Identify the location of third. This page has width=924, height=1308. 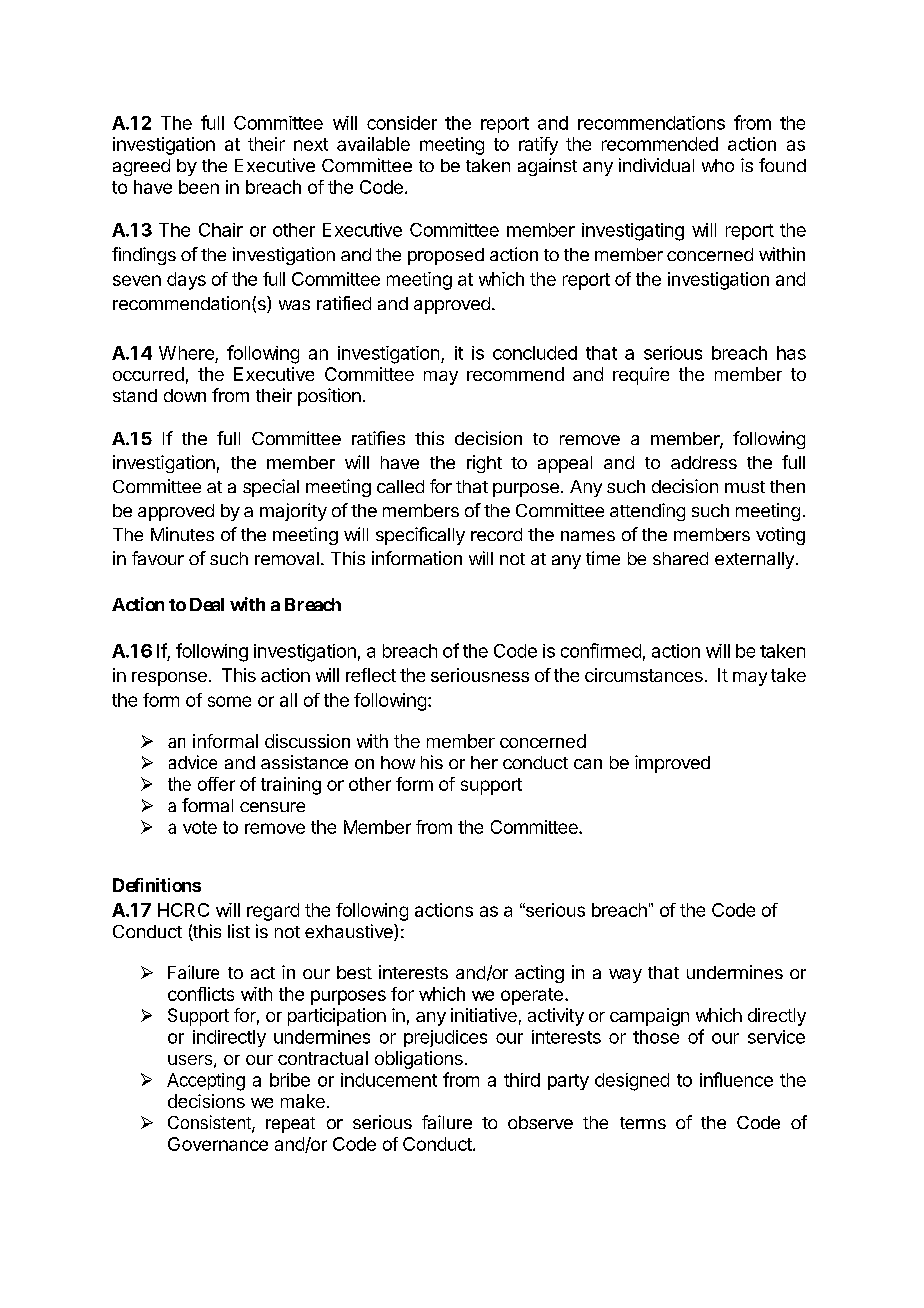
(522, 1080).
